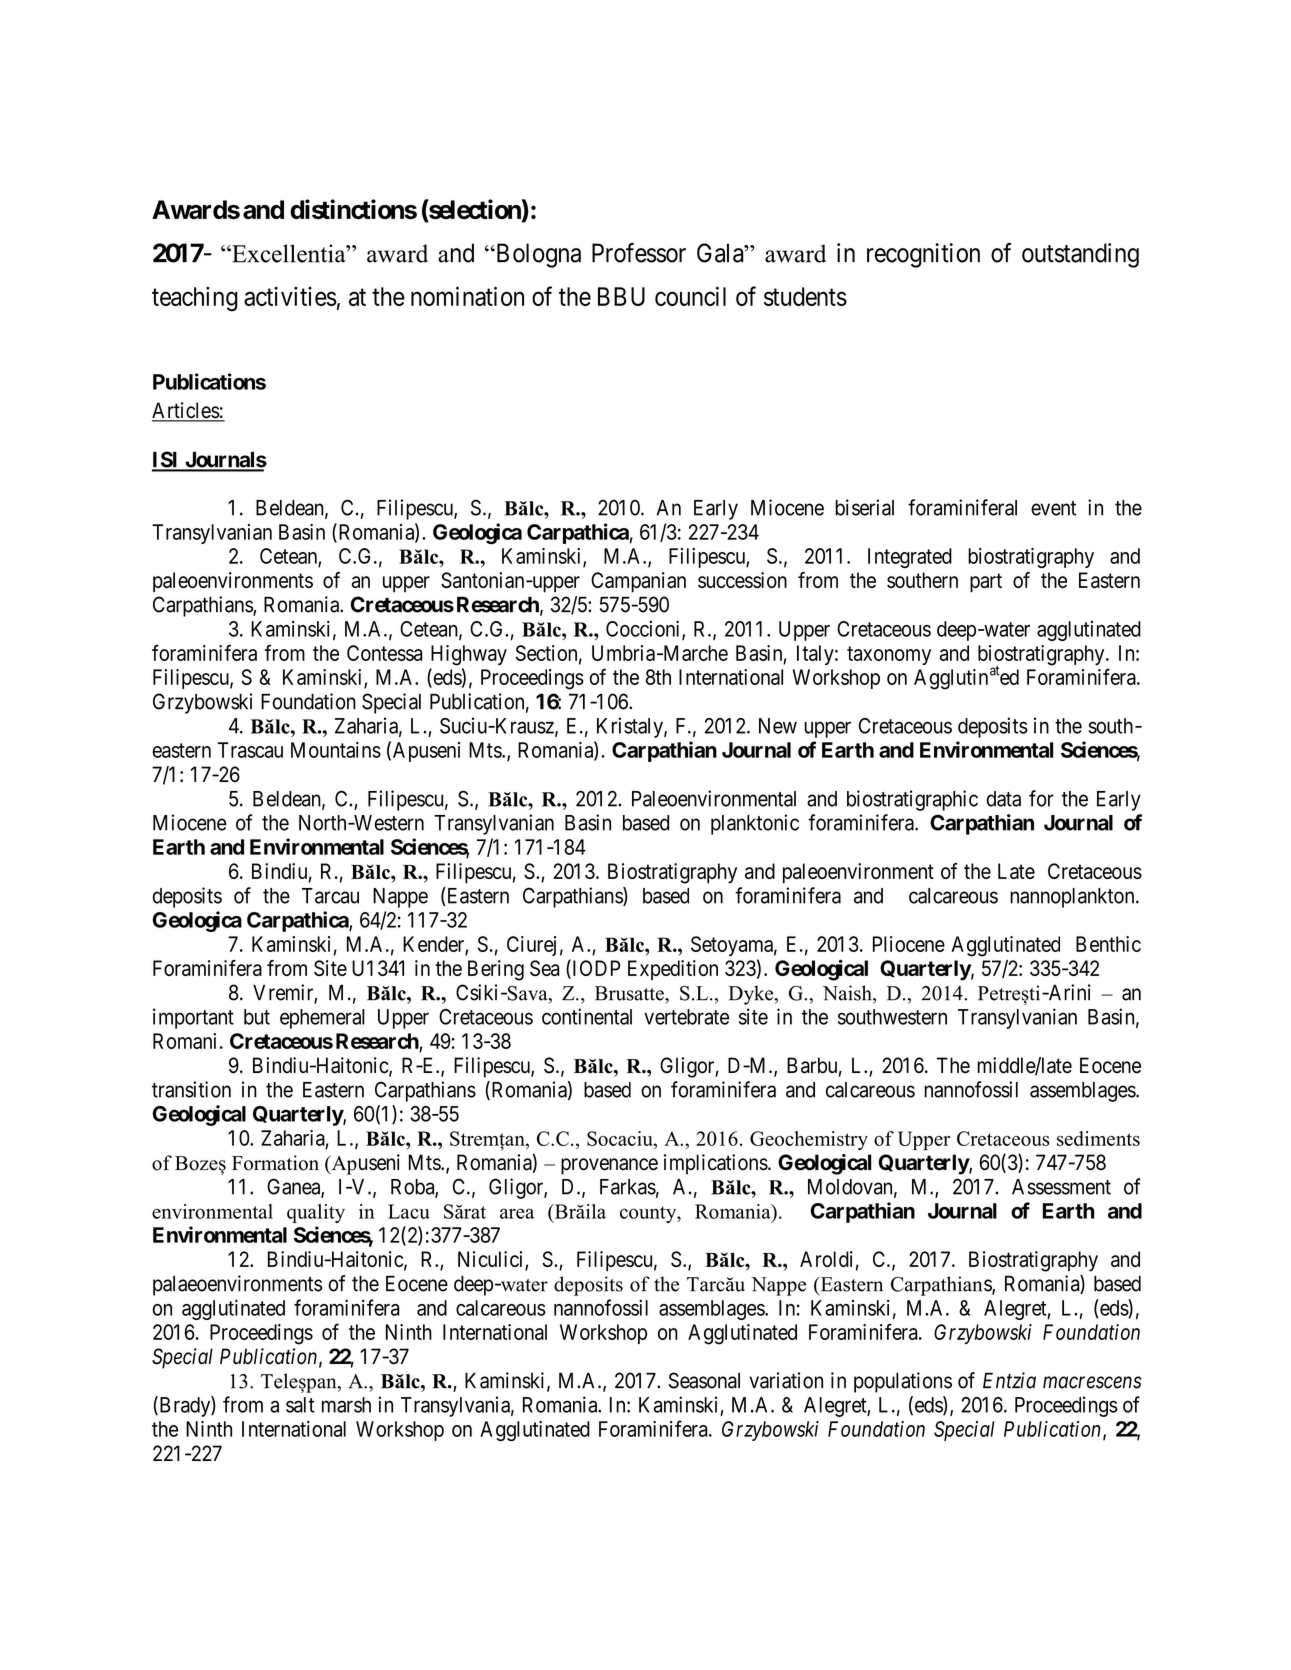 The height and width of the image is (1670, 1291). Describe the element at coordinates (704, 1380) in the image. I see `Seasonal` at that location.
